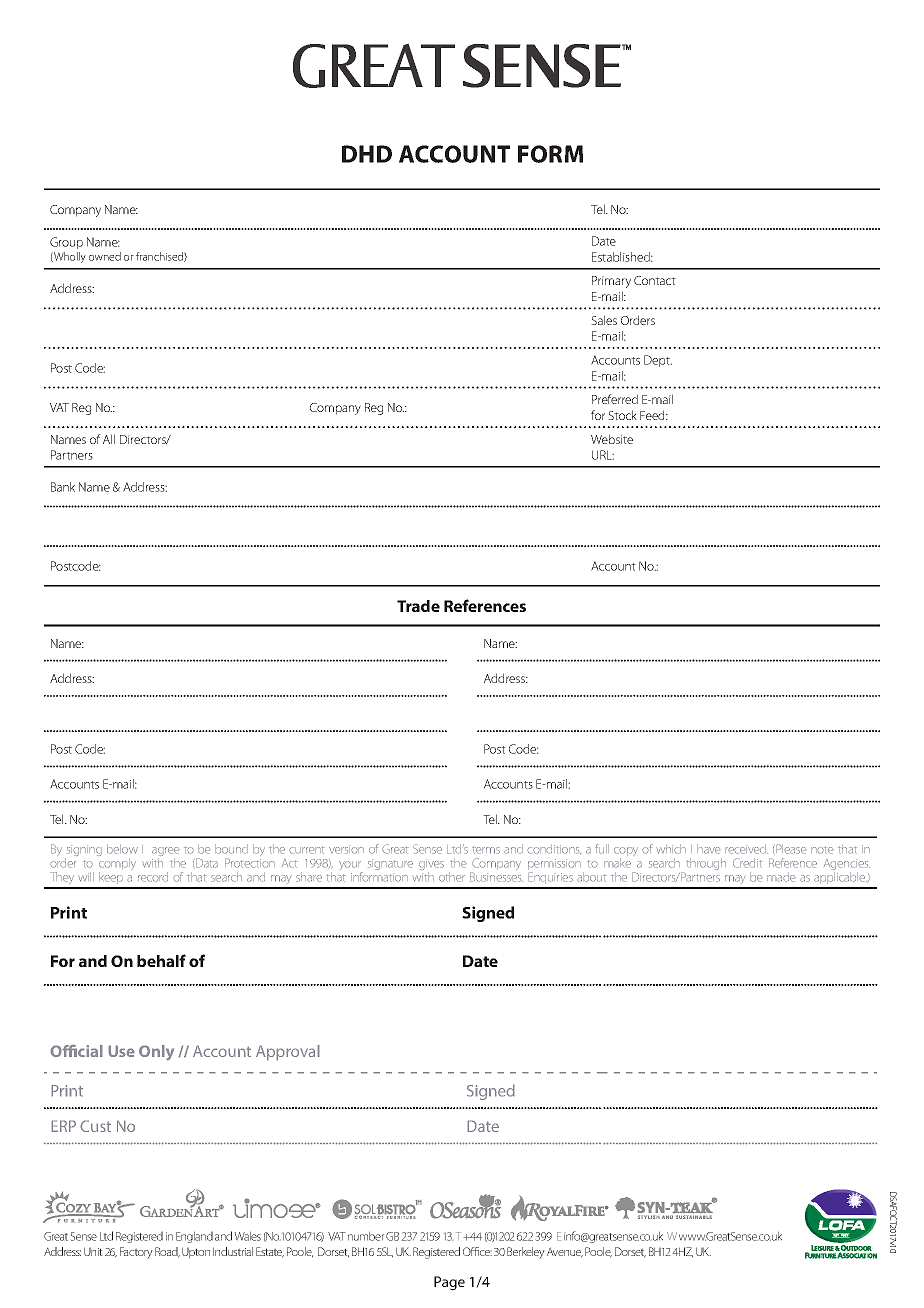 This document has height=1308, width=924. Describe the element at coordinates (653, 415) in the document. I see `Feed` at that location.
